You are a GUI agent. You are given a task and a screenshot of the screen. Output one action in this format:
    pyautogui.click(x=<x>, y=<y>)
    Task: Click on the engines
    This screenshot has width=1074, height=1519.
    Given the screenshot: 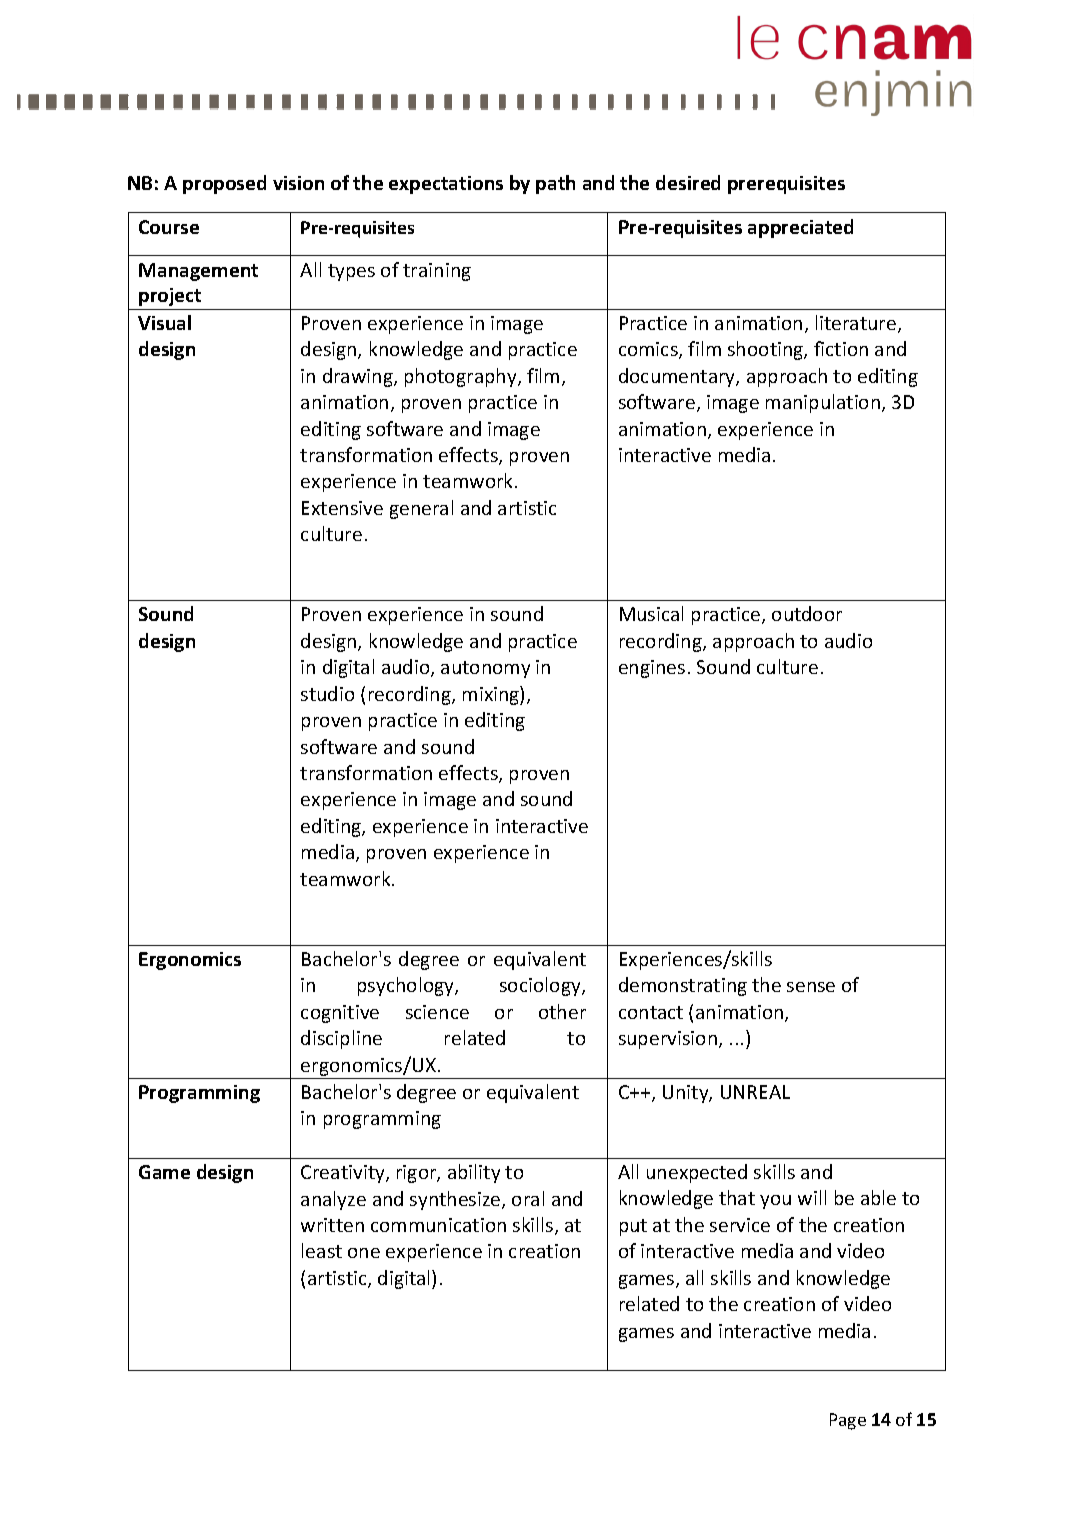 What is the action you would take?
    pyautogui.click(x=652, y=669)
